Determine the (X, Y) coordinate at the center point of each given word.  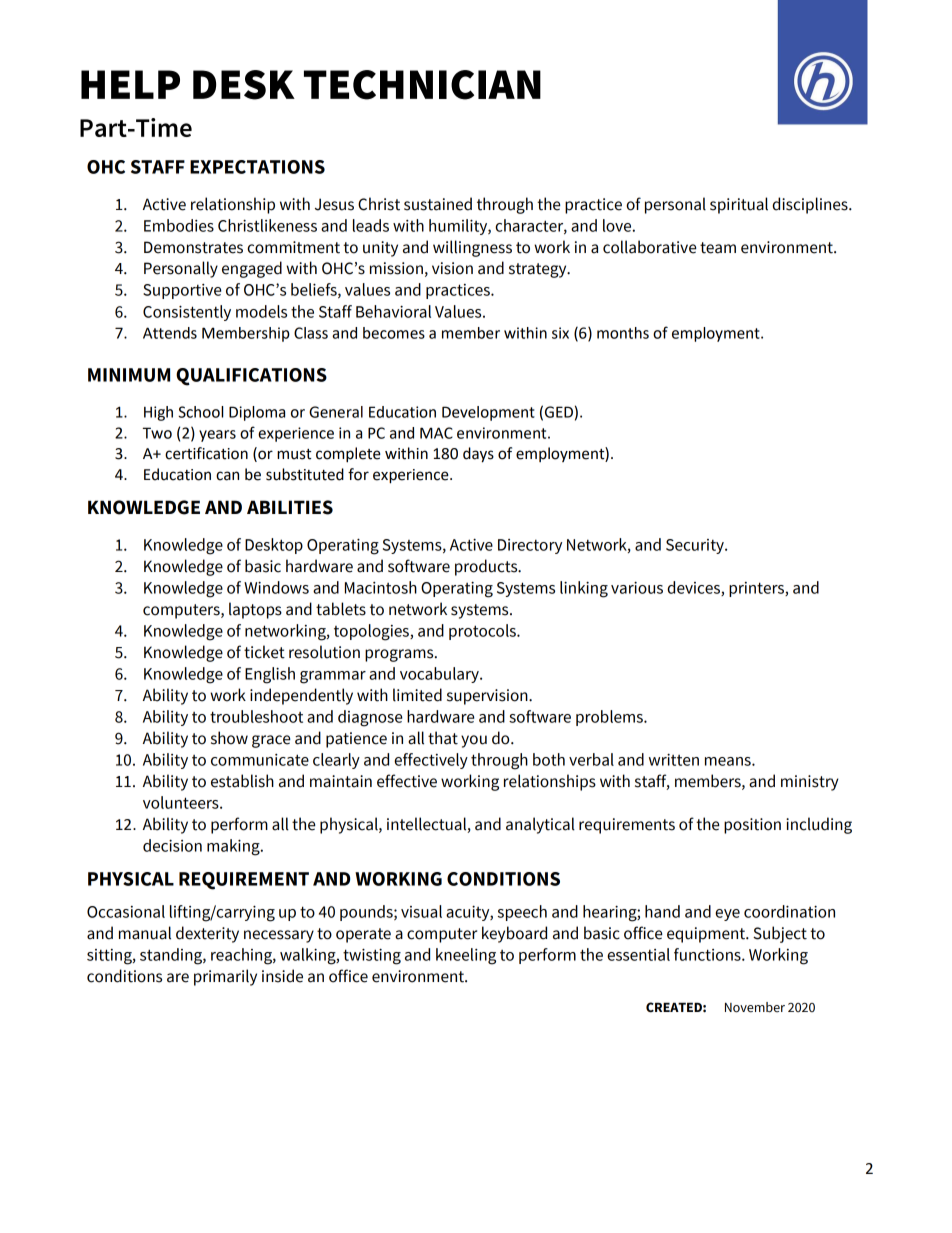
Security (696, 546)
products (487, 567)
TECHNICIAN (422, 85)
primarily (225, 977)
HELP (130, 84)
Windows (276, 587)
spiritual (739, 205)
